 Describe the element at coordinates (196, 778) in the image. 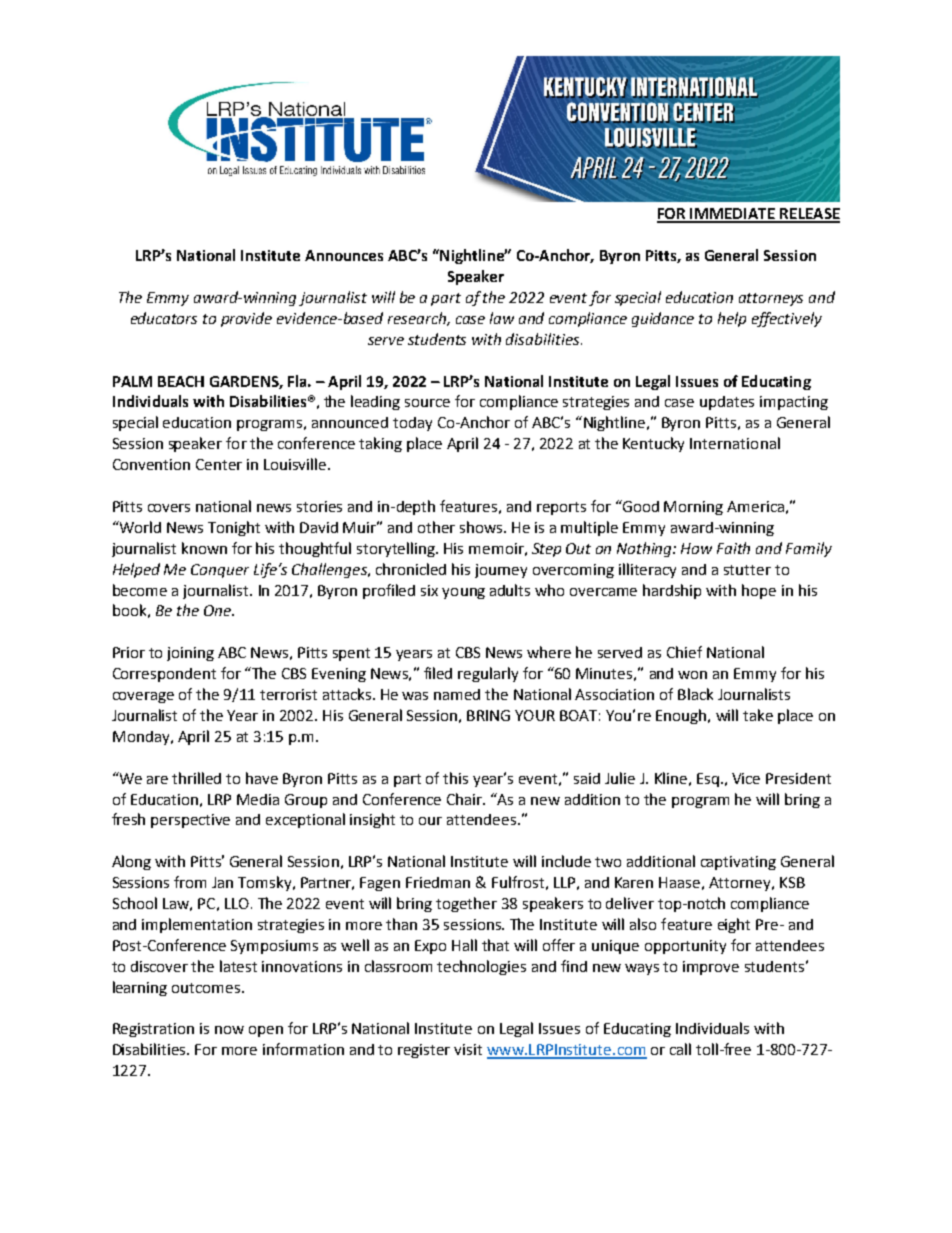

I see `thrilled` at that location.
